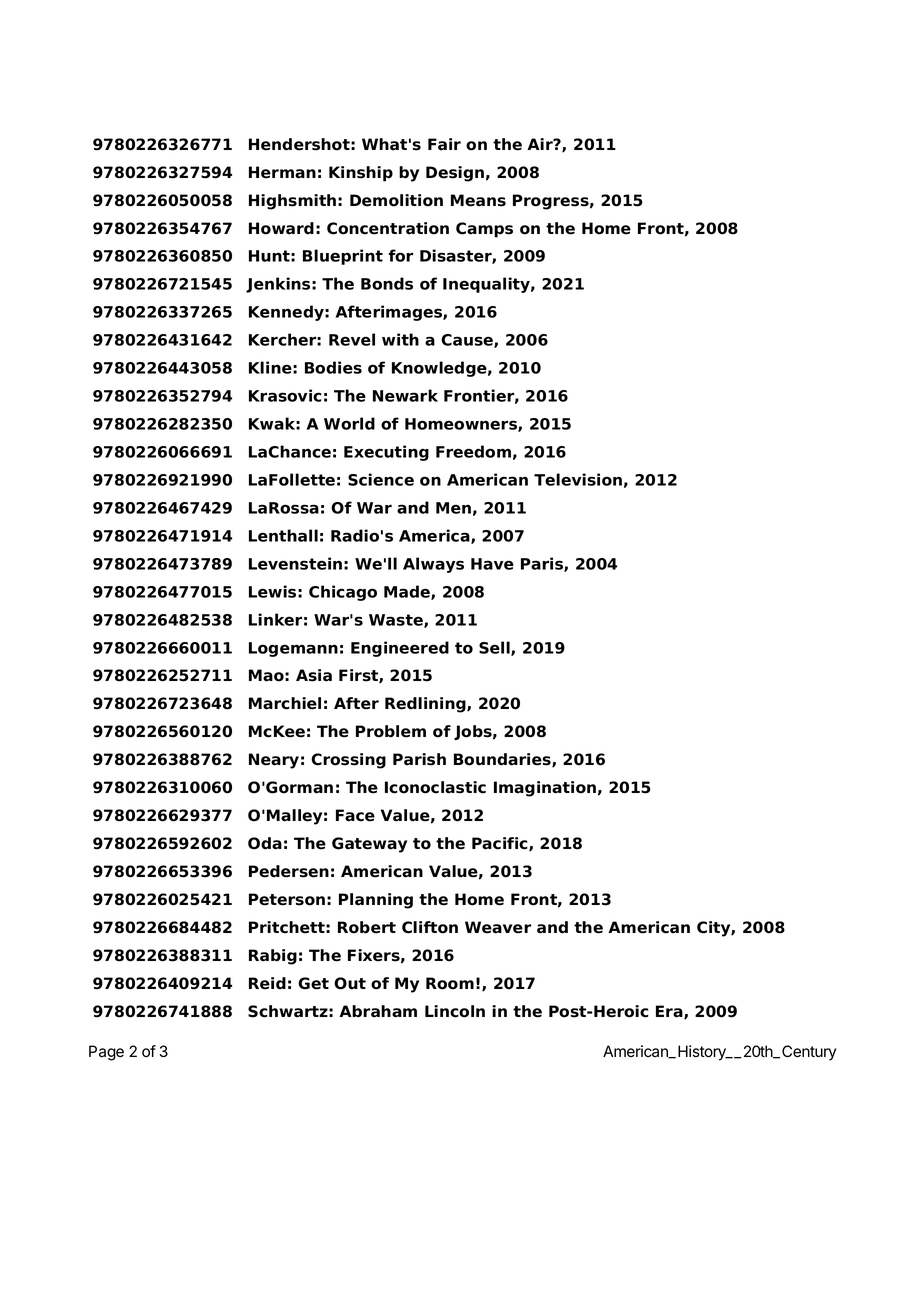  Describe the element at coordinates (478, 200) in the screenshot. I see `Means` at that location.
